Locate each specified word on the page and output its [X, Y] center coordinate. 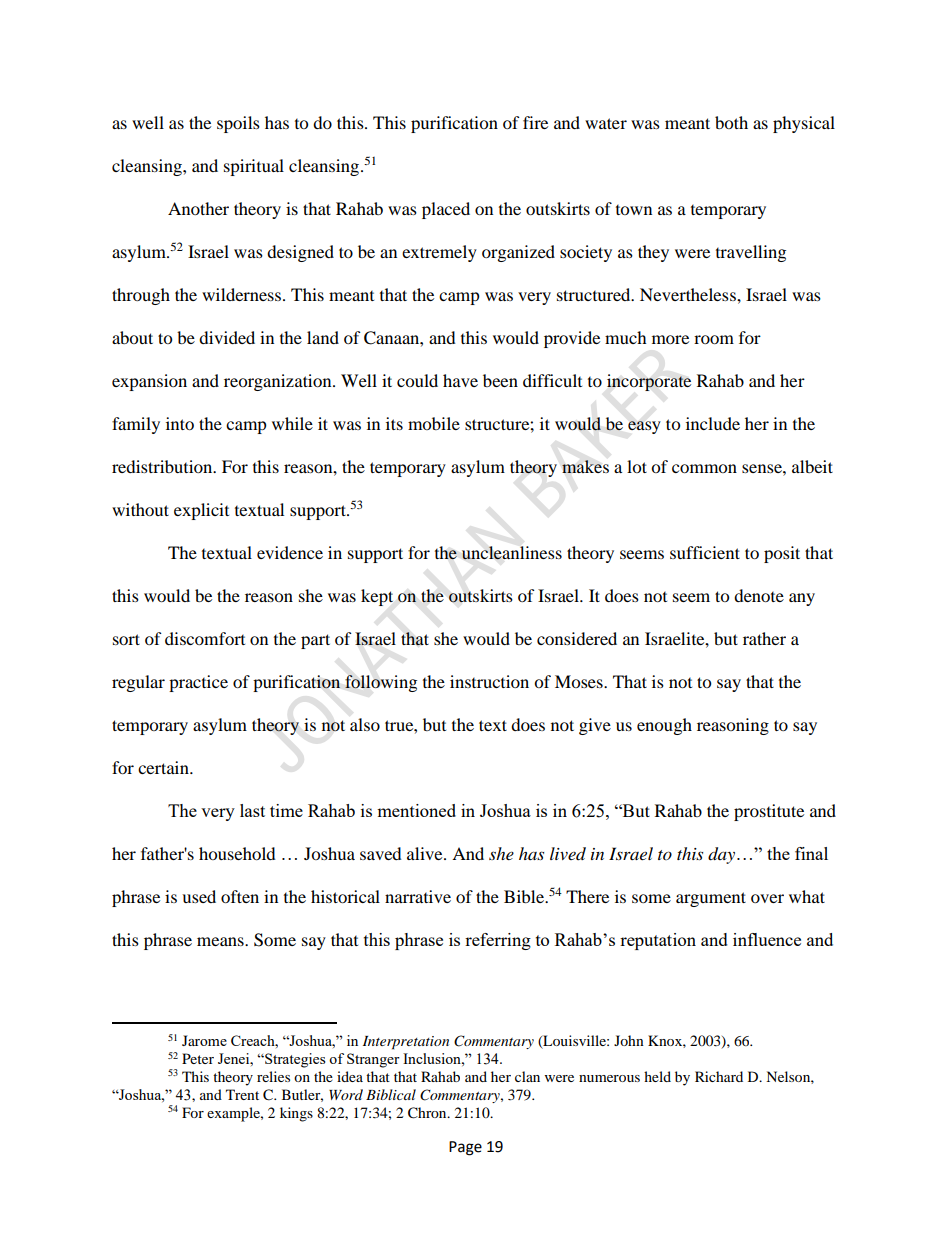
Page [465, 1148]
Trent [242, 1094]
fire [535, 122]
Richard [719, 1076]
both [731, 122]
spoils [238, 124]
